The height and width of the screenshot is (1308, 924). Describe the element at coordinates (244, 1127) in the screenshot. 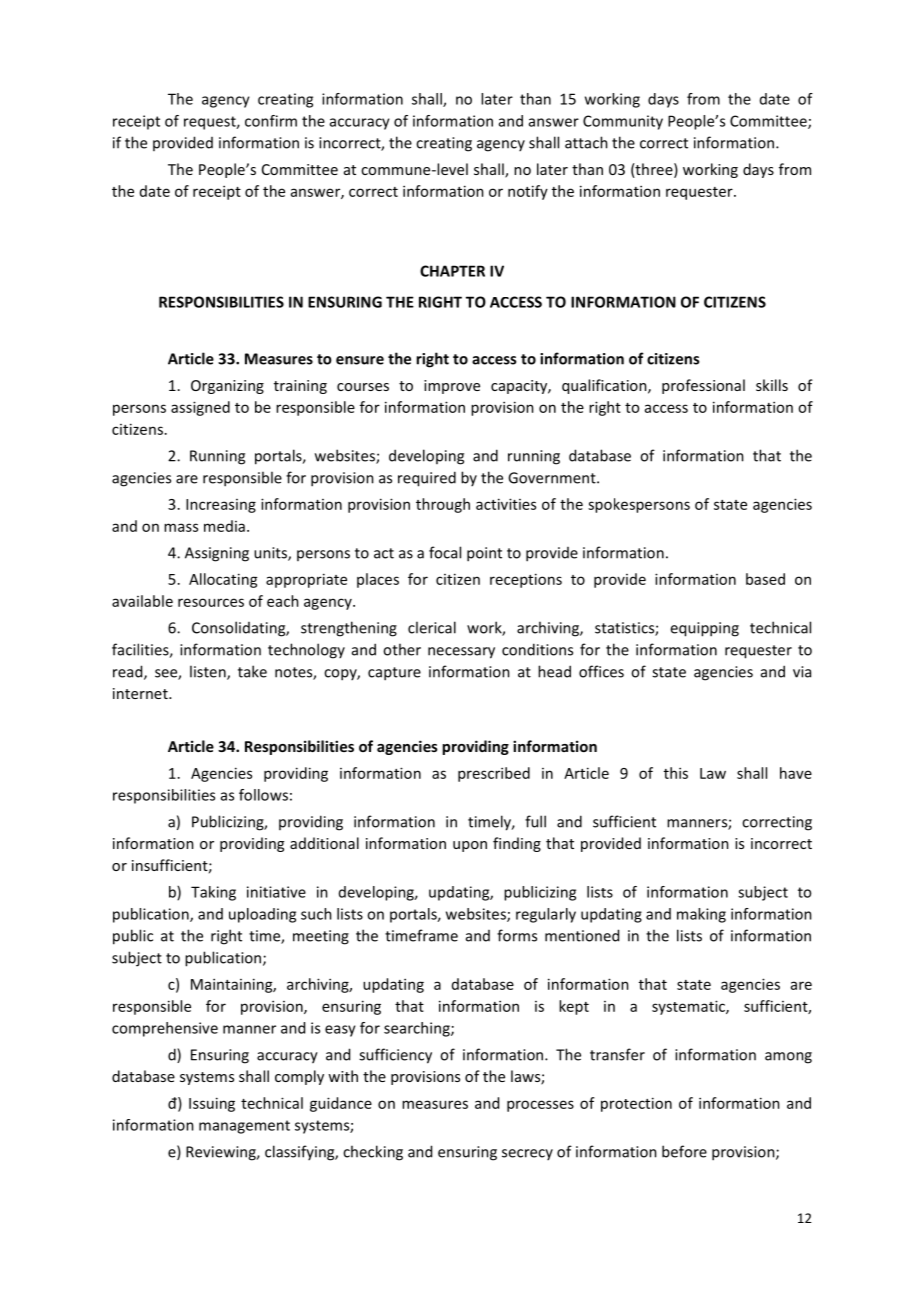

I see `management` at that location.
